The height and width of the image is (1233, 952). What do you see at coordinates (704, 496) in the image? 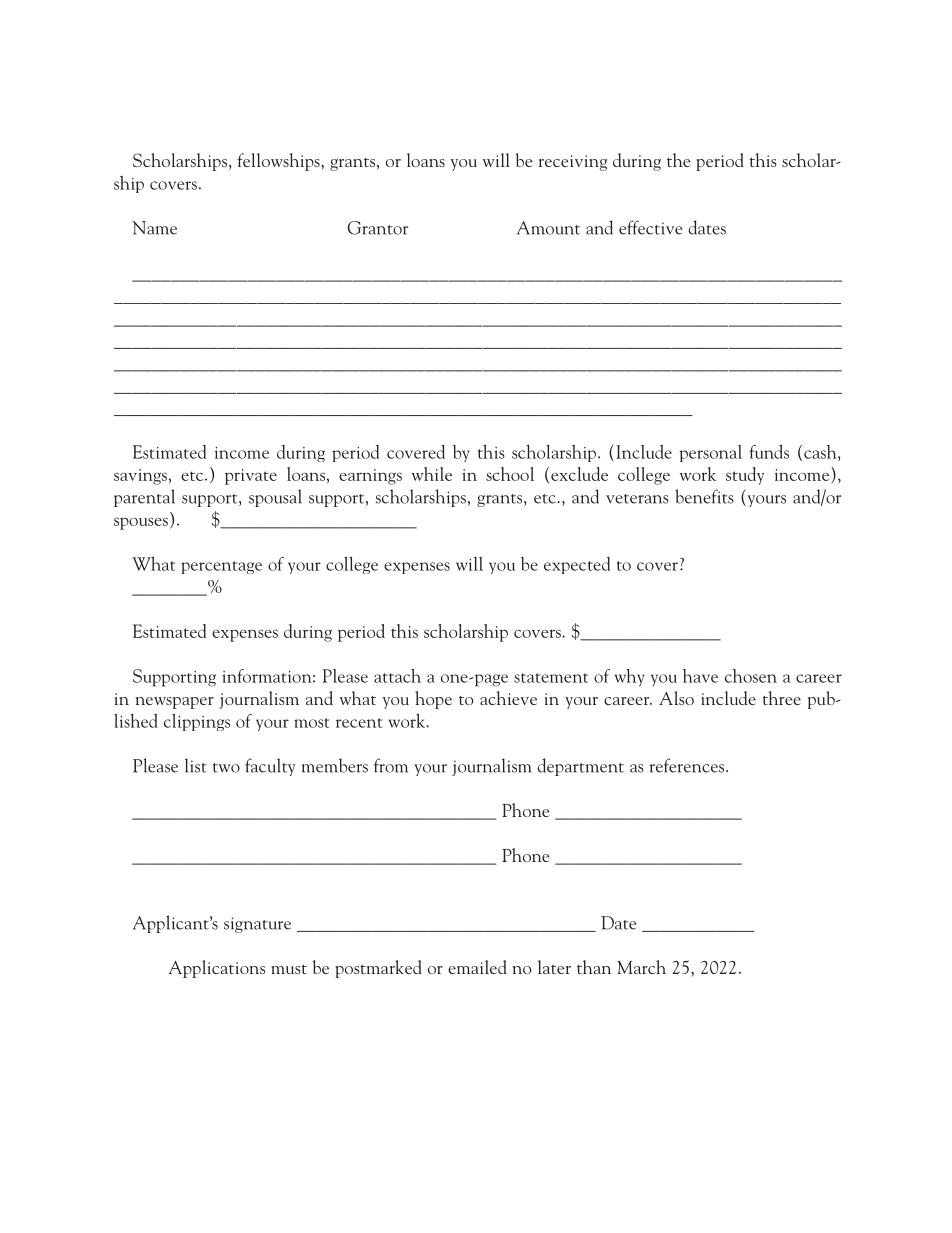
I see `benefits` at bounding box center [704, 496].
